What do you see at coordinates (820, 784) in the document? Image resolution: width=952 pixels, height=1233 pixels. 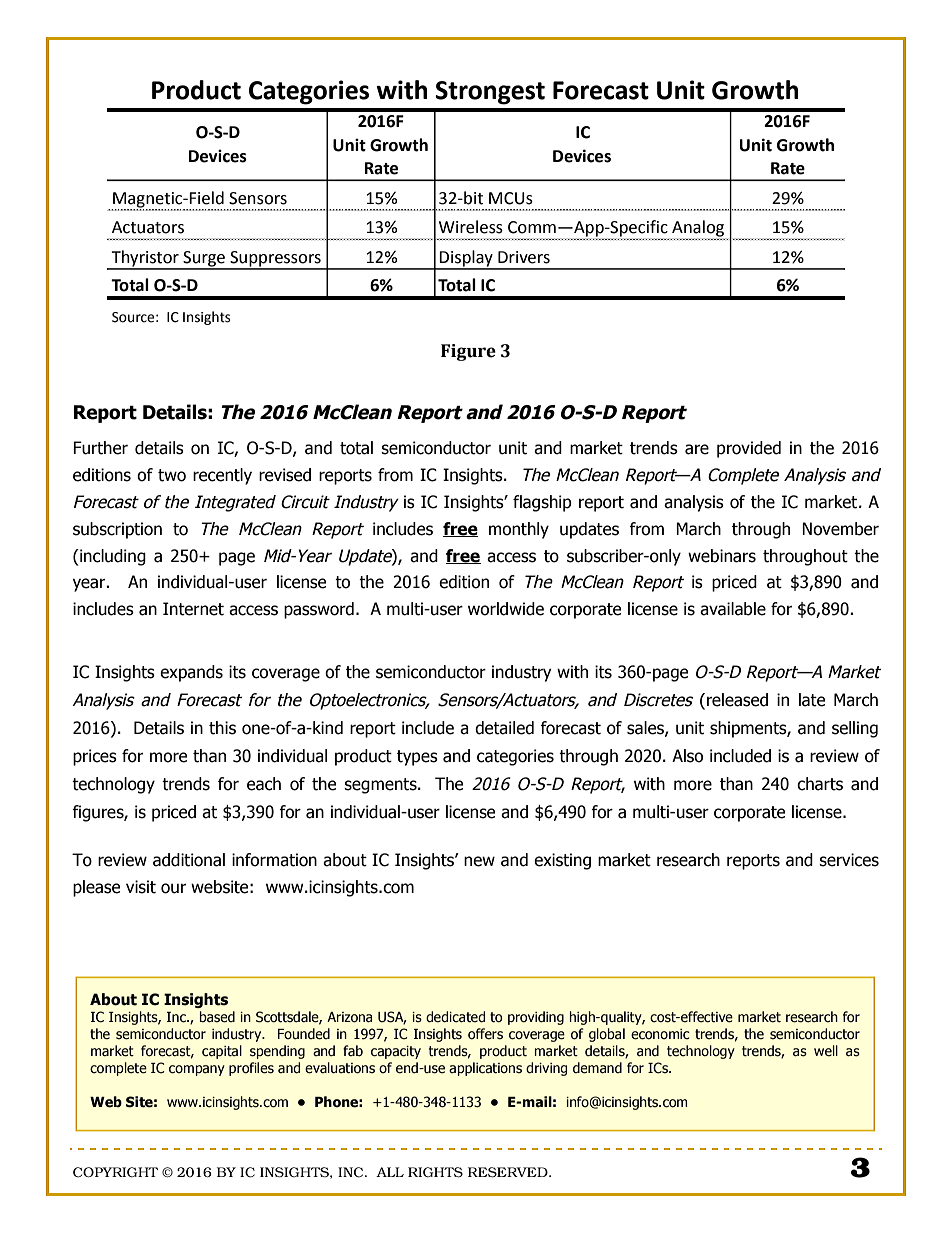 I see `charts` at bounding box center [820, 784].
